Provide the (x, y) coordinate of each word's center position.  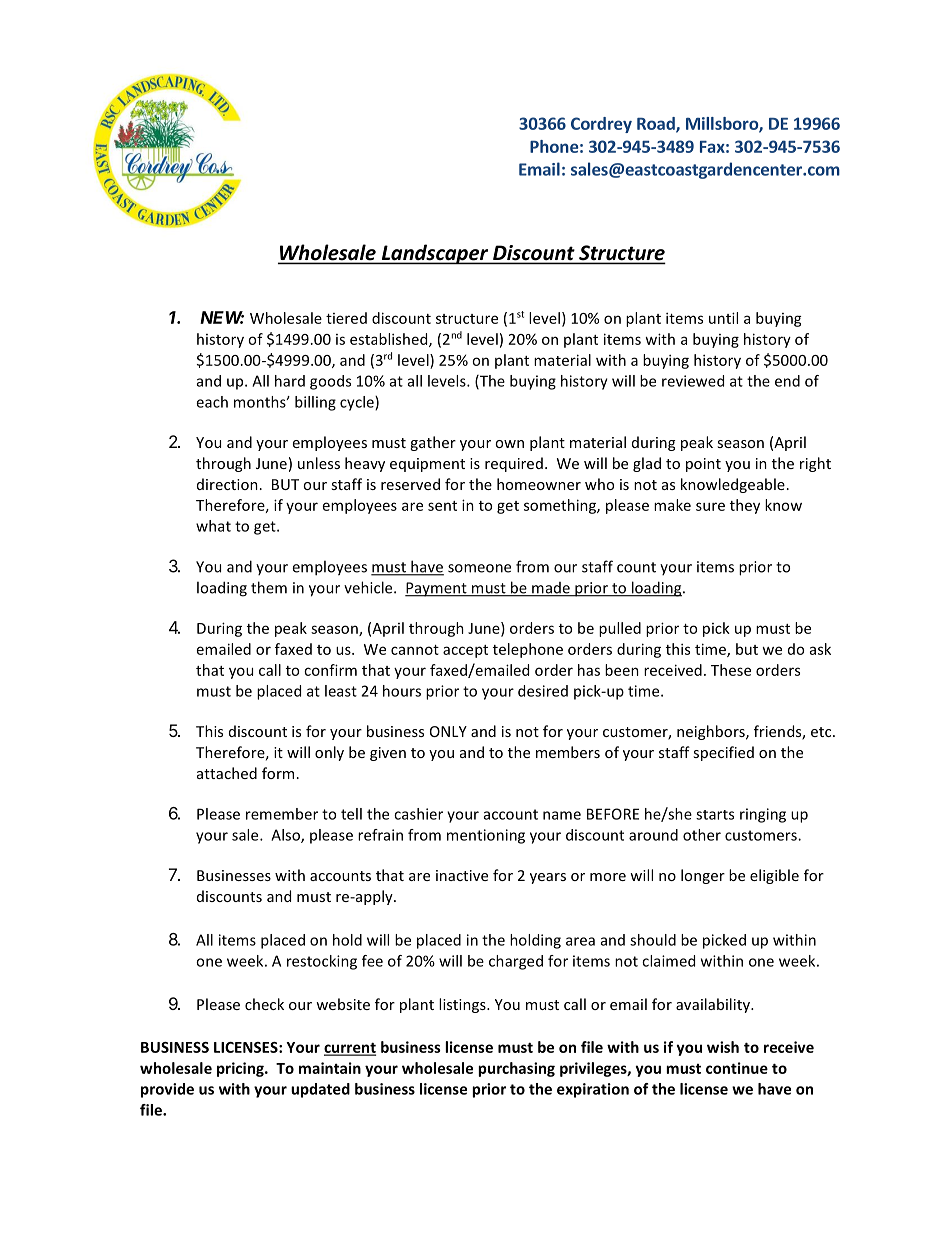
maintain (330, 1068)
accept (465, 651)
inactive (462, 875)
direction (227, 484)
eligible (774, 876)
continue (737, 1068)
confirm (330, 670)
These (731, 670)
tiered (346, 318)
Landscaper (435, 254)
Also (286, 836)
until (723, 318)
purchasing (516, 1069)
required (514, 464)
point (703, 465)
